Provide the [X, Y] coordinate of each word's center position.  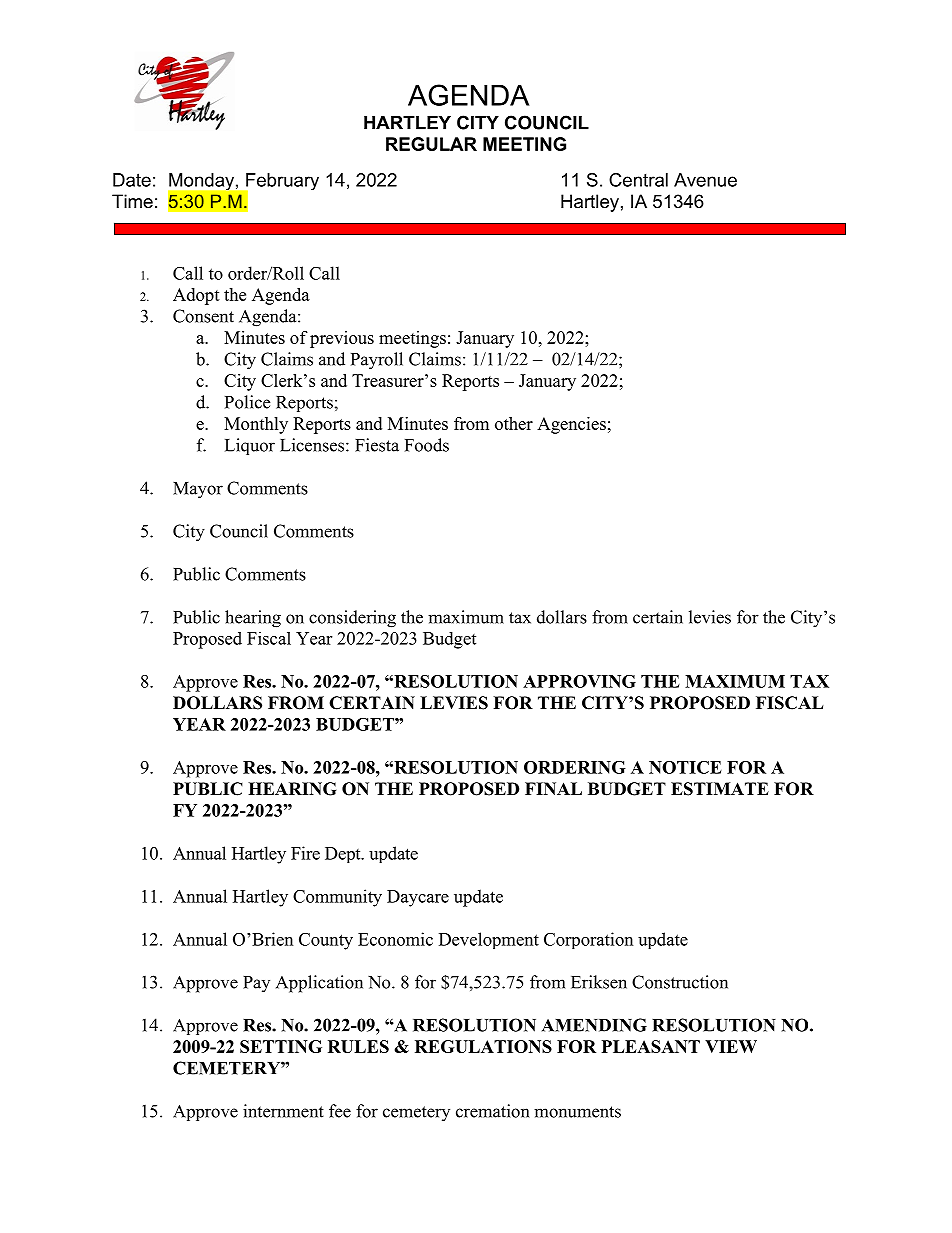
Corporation [588, 940]
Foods [427, 445]
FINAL [553, 788]
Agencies [571, 425]
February [281, 183]
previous [342, 339]
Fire [305, 853]
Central [638, 180]
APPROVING [579, 681]
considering [352, 619]
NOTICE [685, 767]
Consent [203, 316]
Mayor [198, 490]
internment [283, 1111]
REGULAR [431, 144]
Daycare [418, 898]
